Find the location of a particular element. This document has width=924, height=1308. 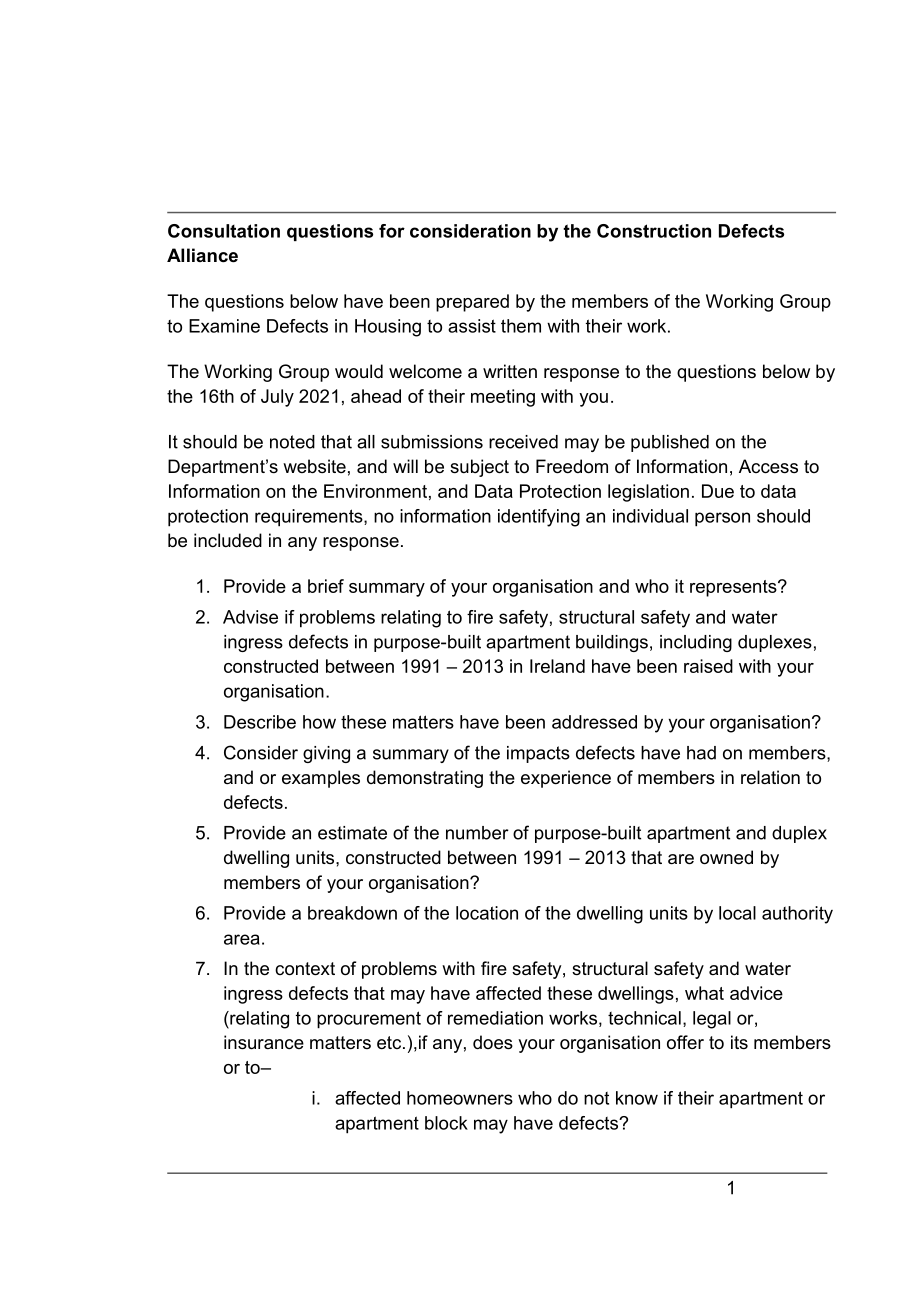

Consultation is located at coordinates (224, 231).
